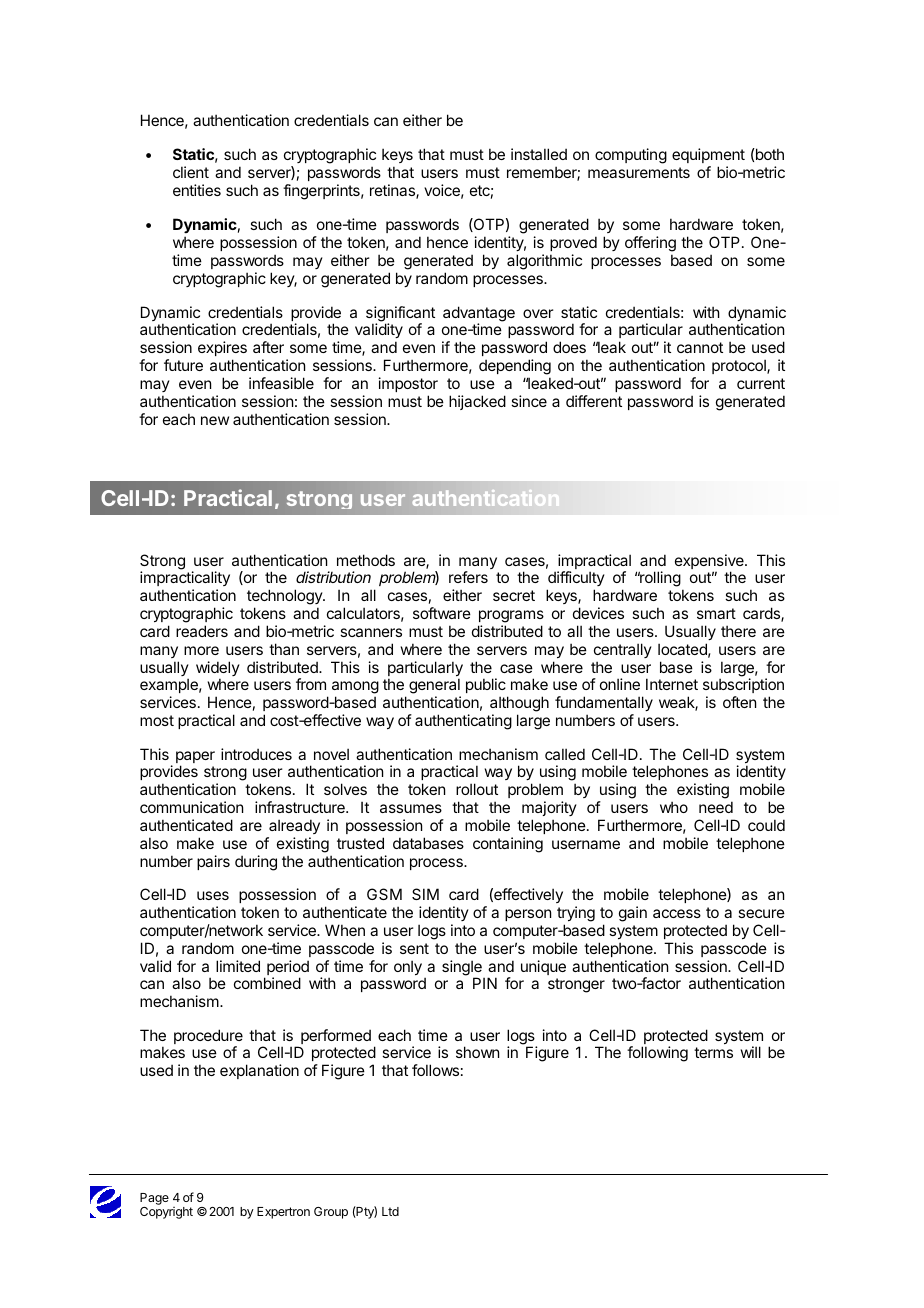 The image size is (924, 1308). What do you see at coordinates (539, 154) in the image?
I see `installed` at bounding box center [539, 154].
